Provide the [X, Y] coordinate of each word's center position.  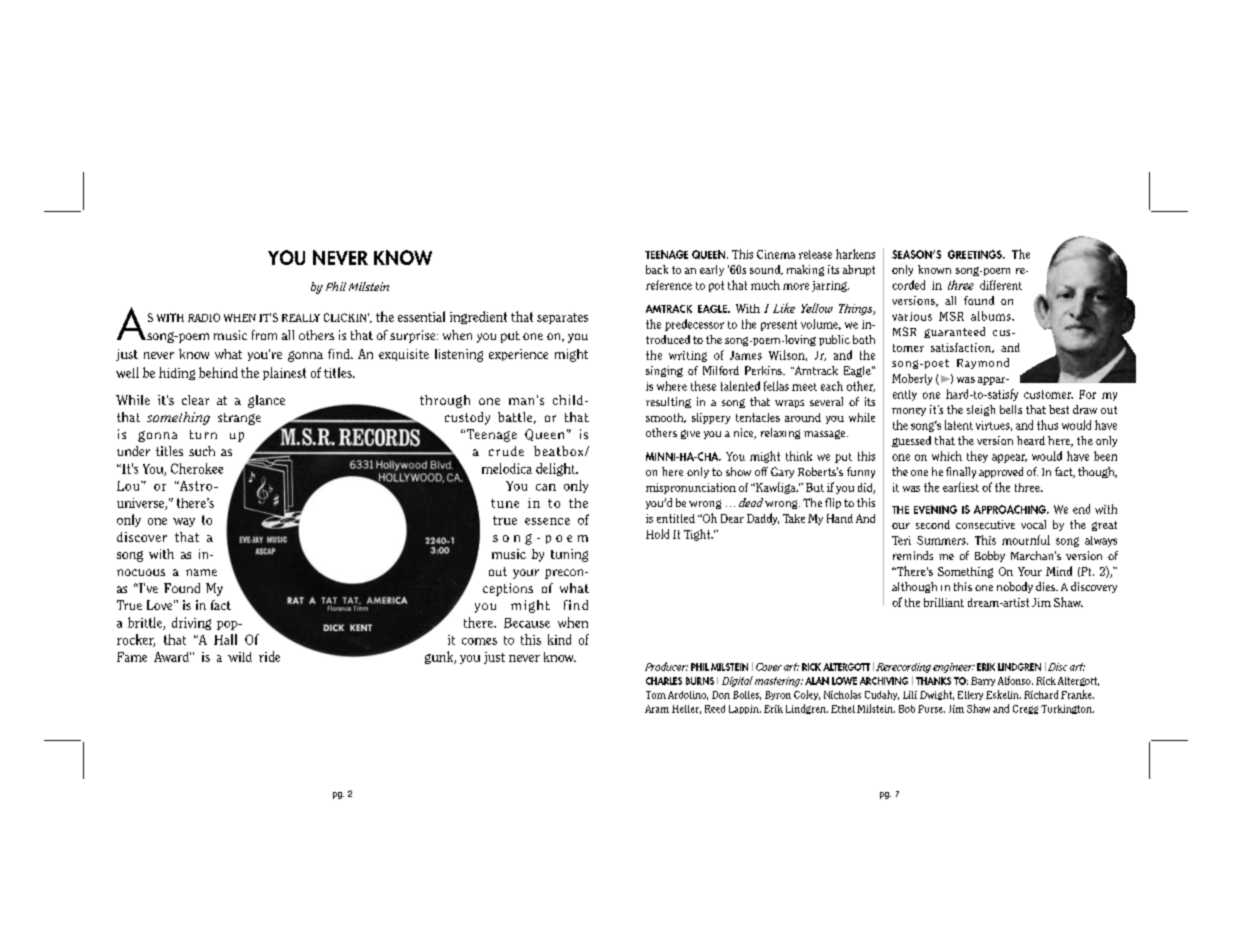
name [201, 572]
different [1001, 285]
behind [218, 372]
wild [240, 657]
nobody [1015, 587]
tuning [569, 555]
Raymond [983, 363]
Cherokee [197, 468]
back [657, 269]
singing [664, 371]
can [546, 487]
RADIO [204, 317]
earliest [961, 487]
